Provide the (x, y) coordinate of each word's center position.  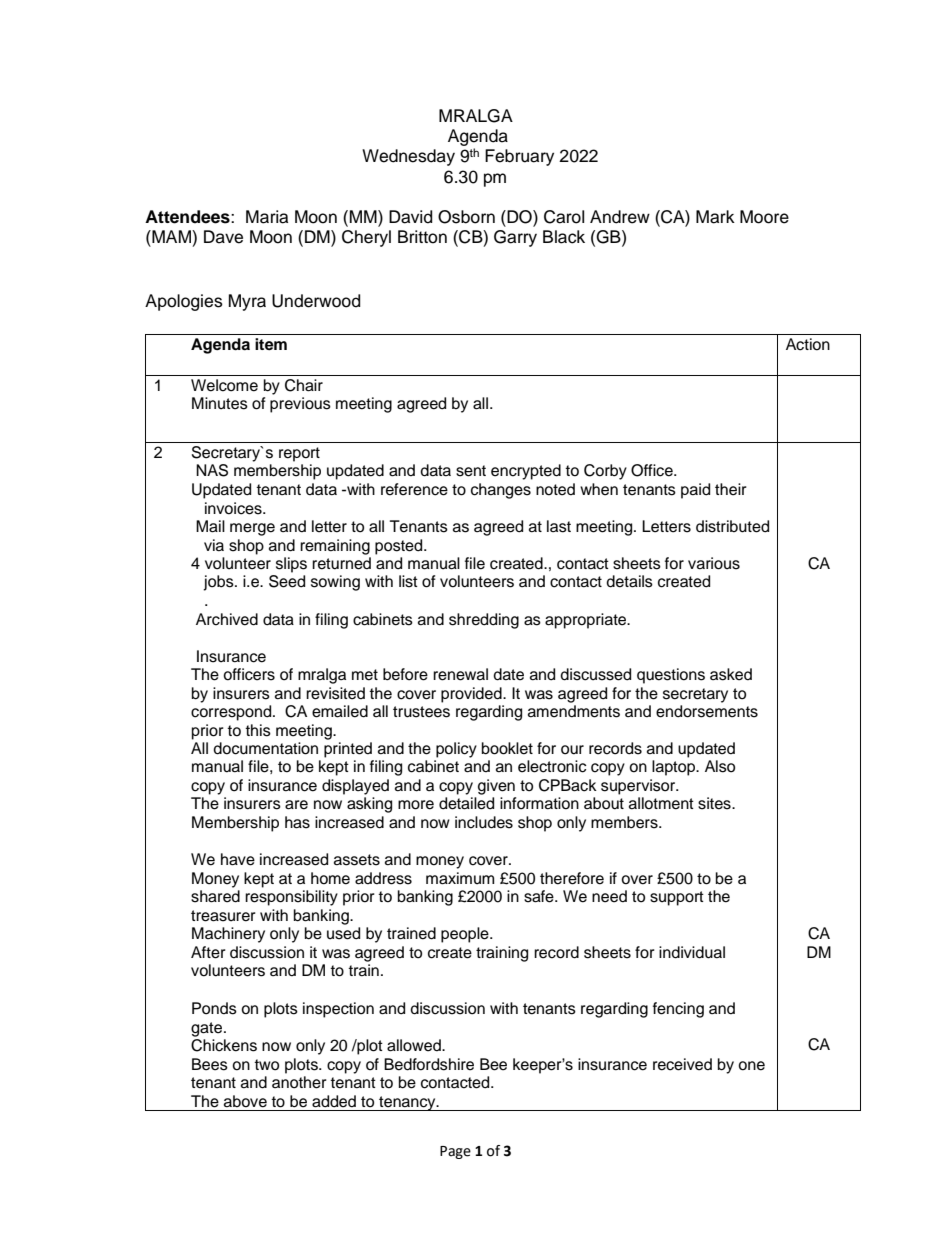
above (245, 1101)
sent (471, 471)
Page (455, 1152)
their (731, 489)
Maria (267, 217)
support (677, 898)
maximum (460, 878)
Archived (227, 619)
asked (731, 674)
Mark (715, 217)
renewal (460, 674)
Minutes (220, 403)
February (519, 157)
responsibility (291, 898)
